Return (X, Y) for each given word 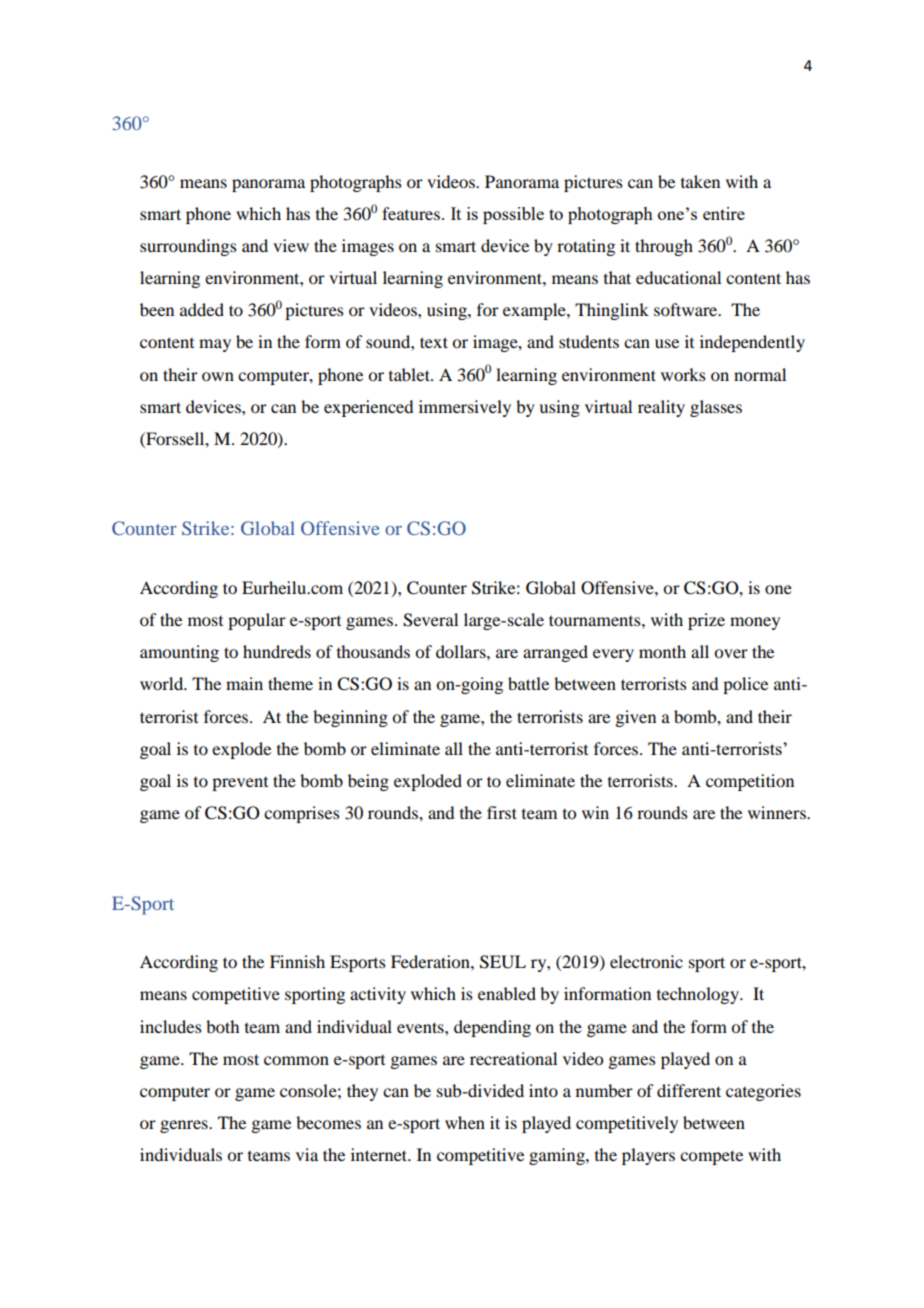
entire (724, 213)
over (731, 653)
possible (513, 215)
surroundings (188, 247)
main (244, 683)
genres (185, 1126)
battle (528, 683)
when (465, 1122)
